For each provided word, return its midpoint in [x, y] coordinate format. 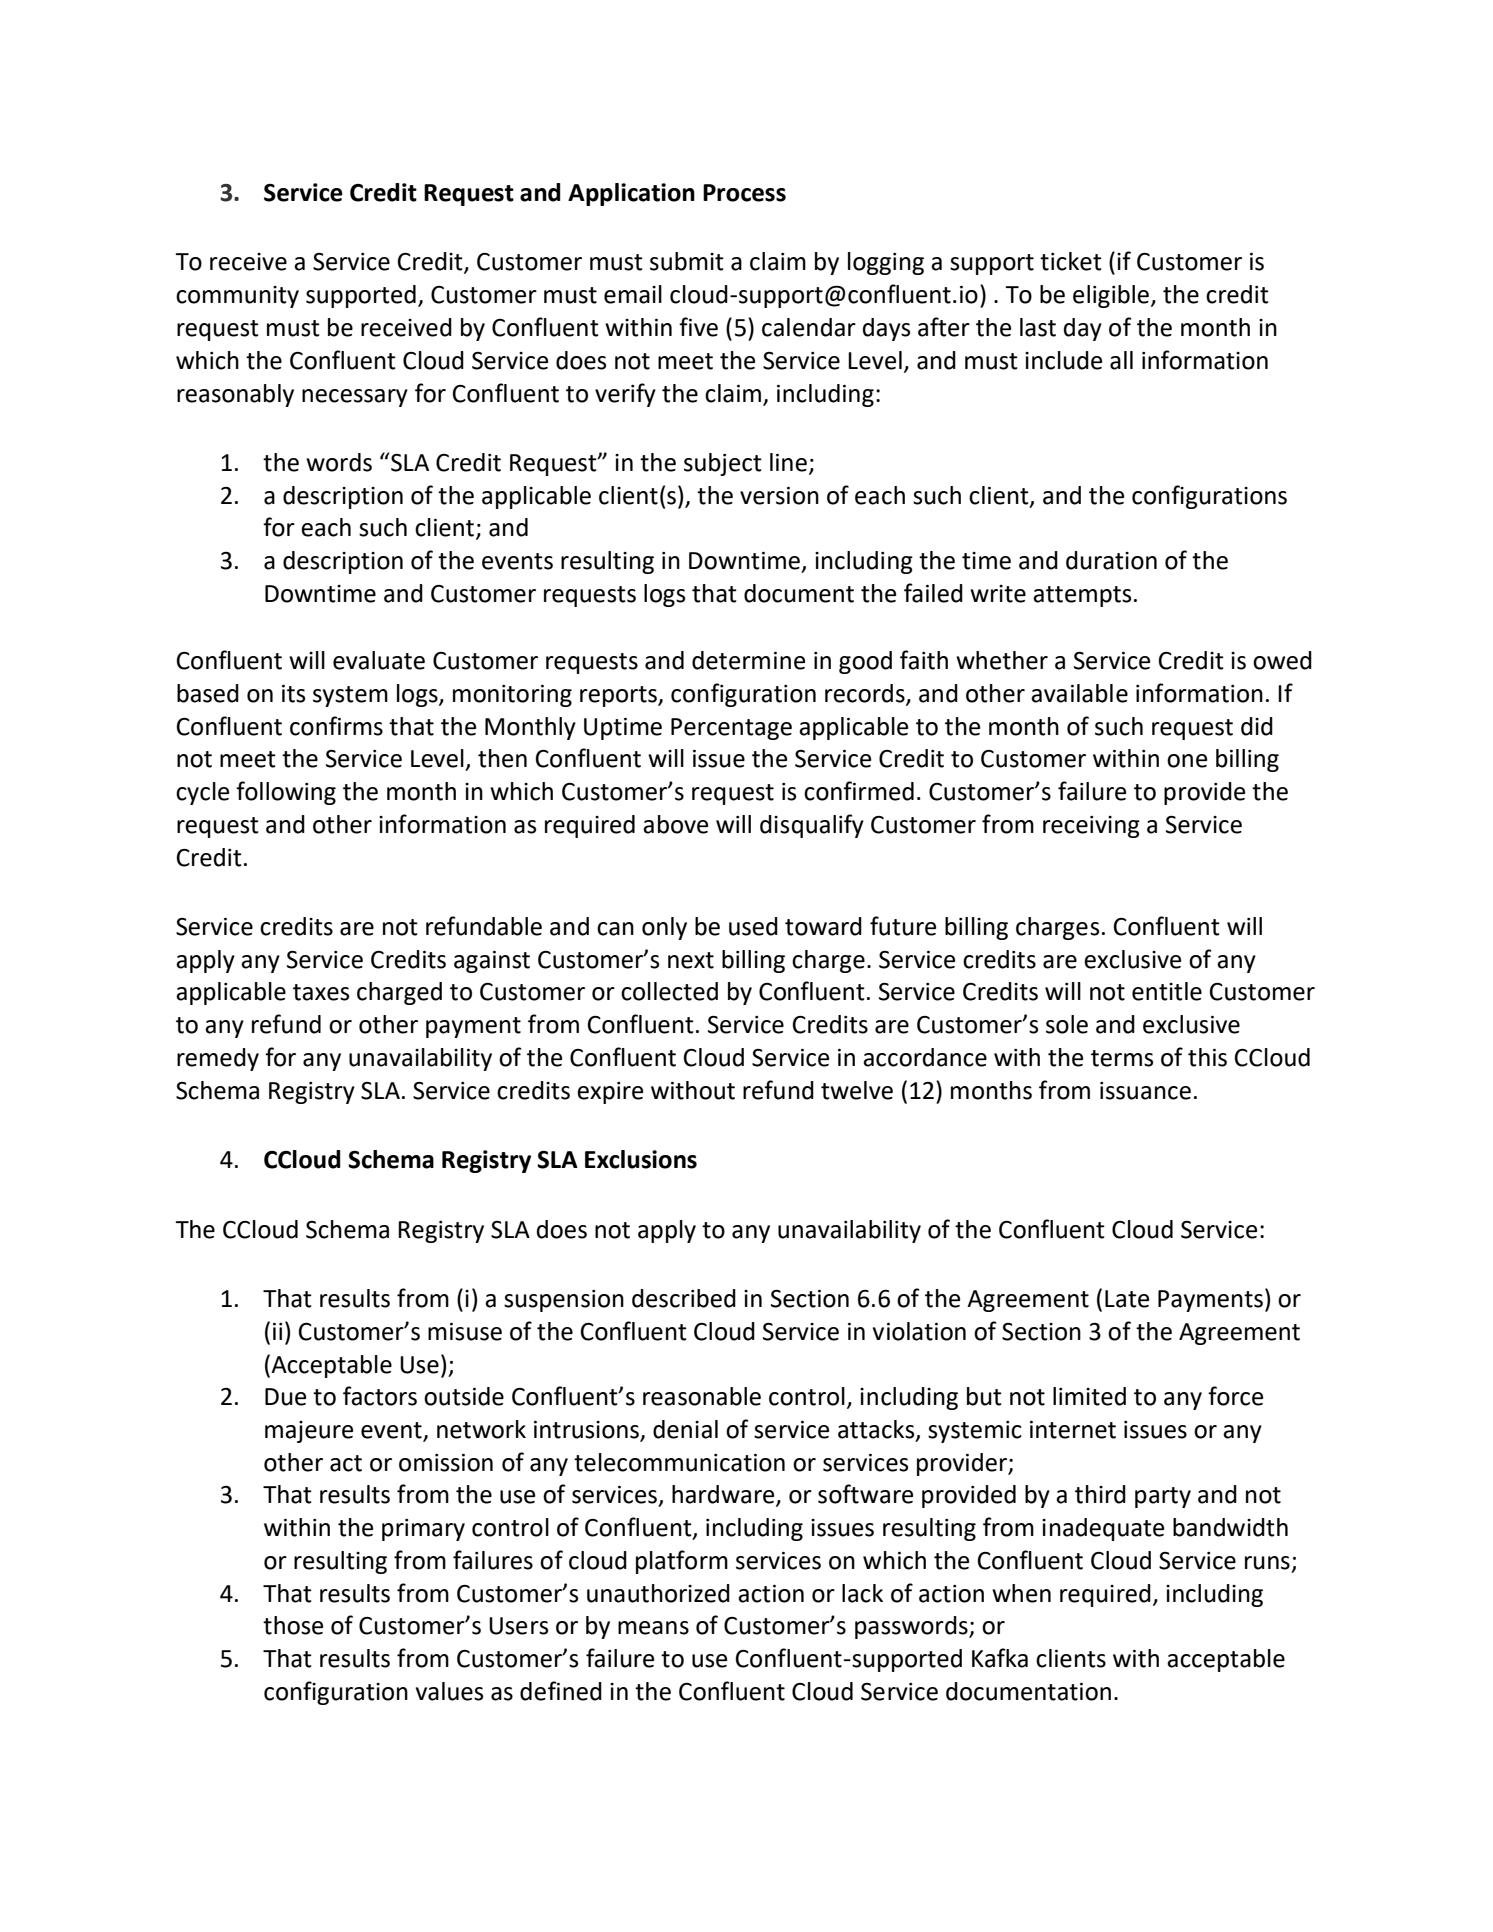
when [1021, 1593]
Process [744, 193]
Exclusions [641, 1159]
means [653, 1628]
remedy [218, 1059]
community [237, 297]
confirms [336, 726]
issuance [1145, 1091]
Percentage [731, 729]
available [1079, 693]
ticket [1071, 261]
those [293, 1625]
